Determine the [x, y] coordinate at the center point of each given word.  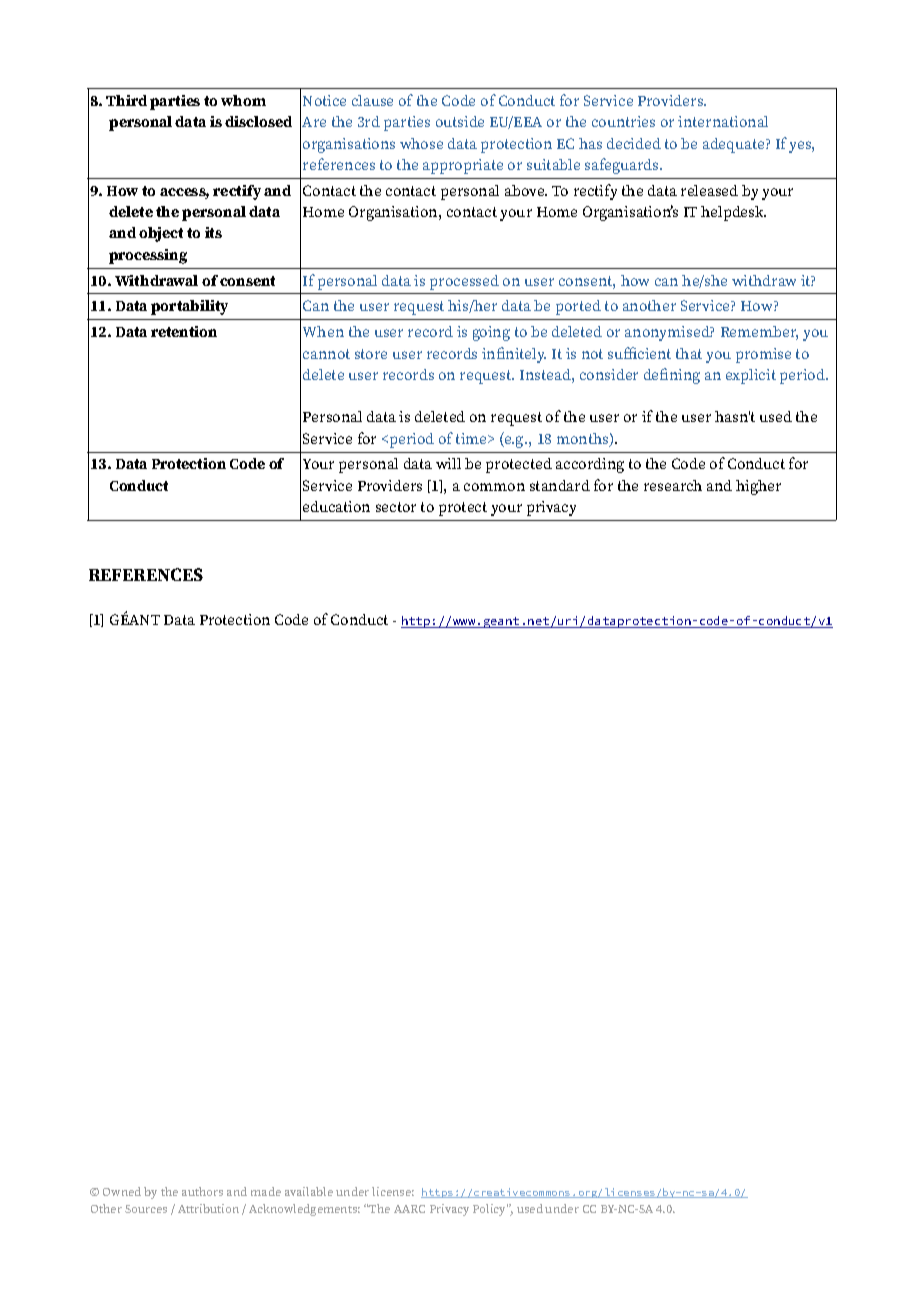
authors [202, 1191]
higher [758, 487]
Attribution [208, 1208]
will [448, 463]
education [336, 506]
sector [396, 507]
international [723, 121]
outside [460, 121]
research [673, 485]
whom [243, 100]
